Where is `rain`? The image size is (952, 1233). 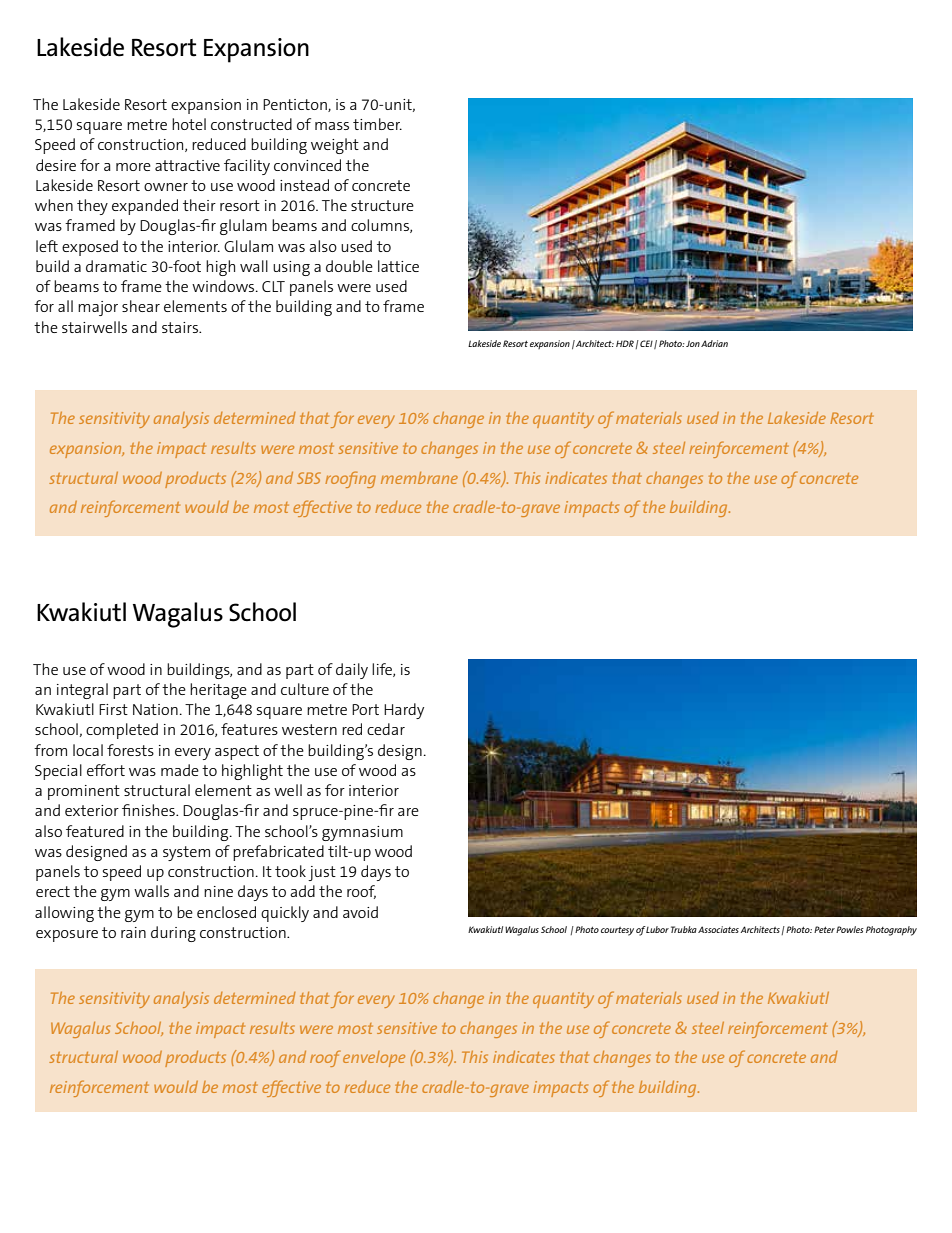 rain is located at coordinates (133, 932).
